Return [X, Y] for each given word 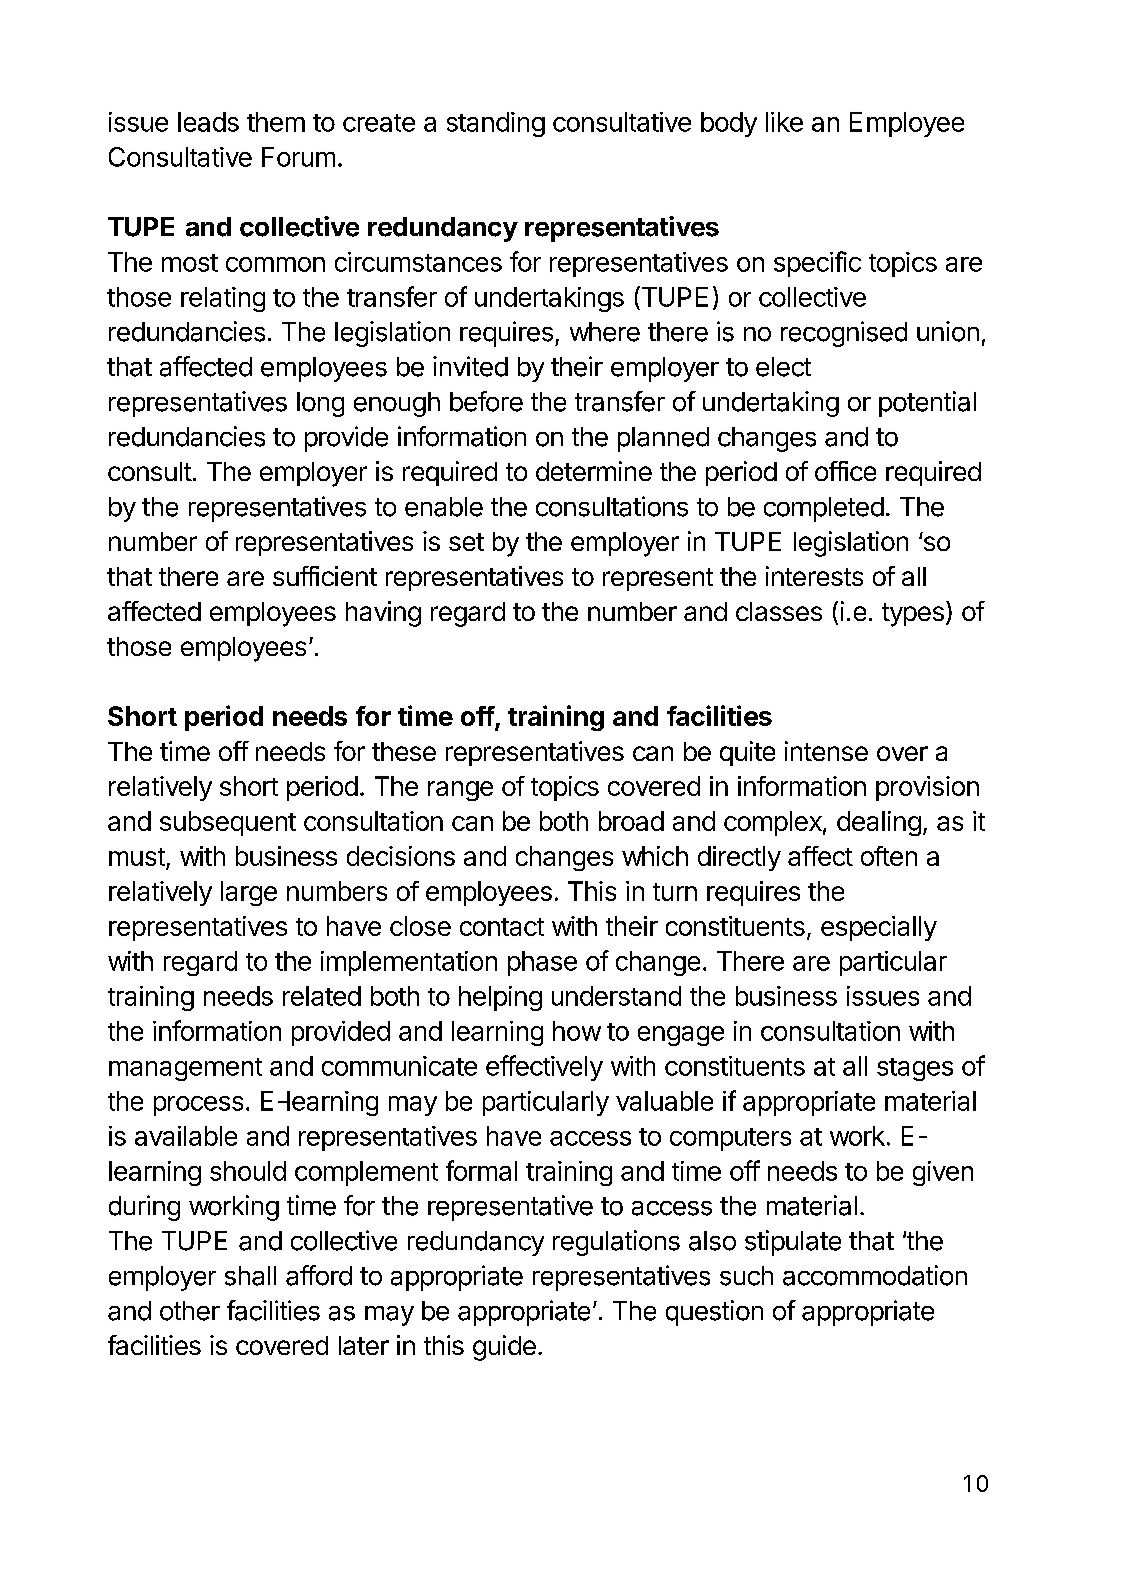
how [577, 1031]
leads [208, 122]
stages [915, 1069]
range [460, 791]
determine [594, 471]
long [320, 404]
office [845, 471]
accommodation [875, 1275]
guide [504, 1348]
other [190, 1311]
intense [826, 751]
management [185, 1069]
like [784, 122]
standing [496, 124]
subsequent [228, 823]
